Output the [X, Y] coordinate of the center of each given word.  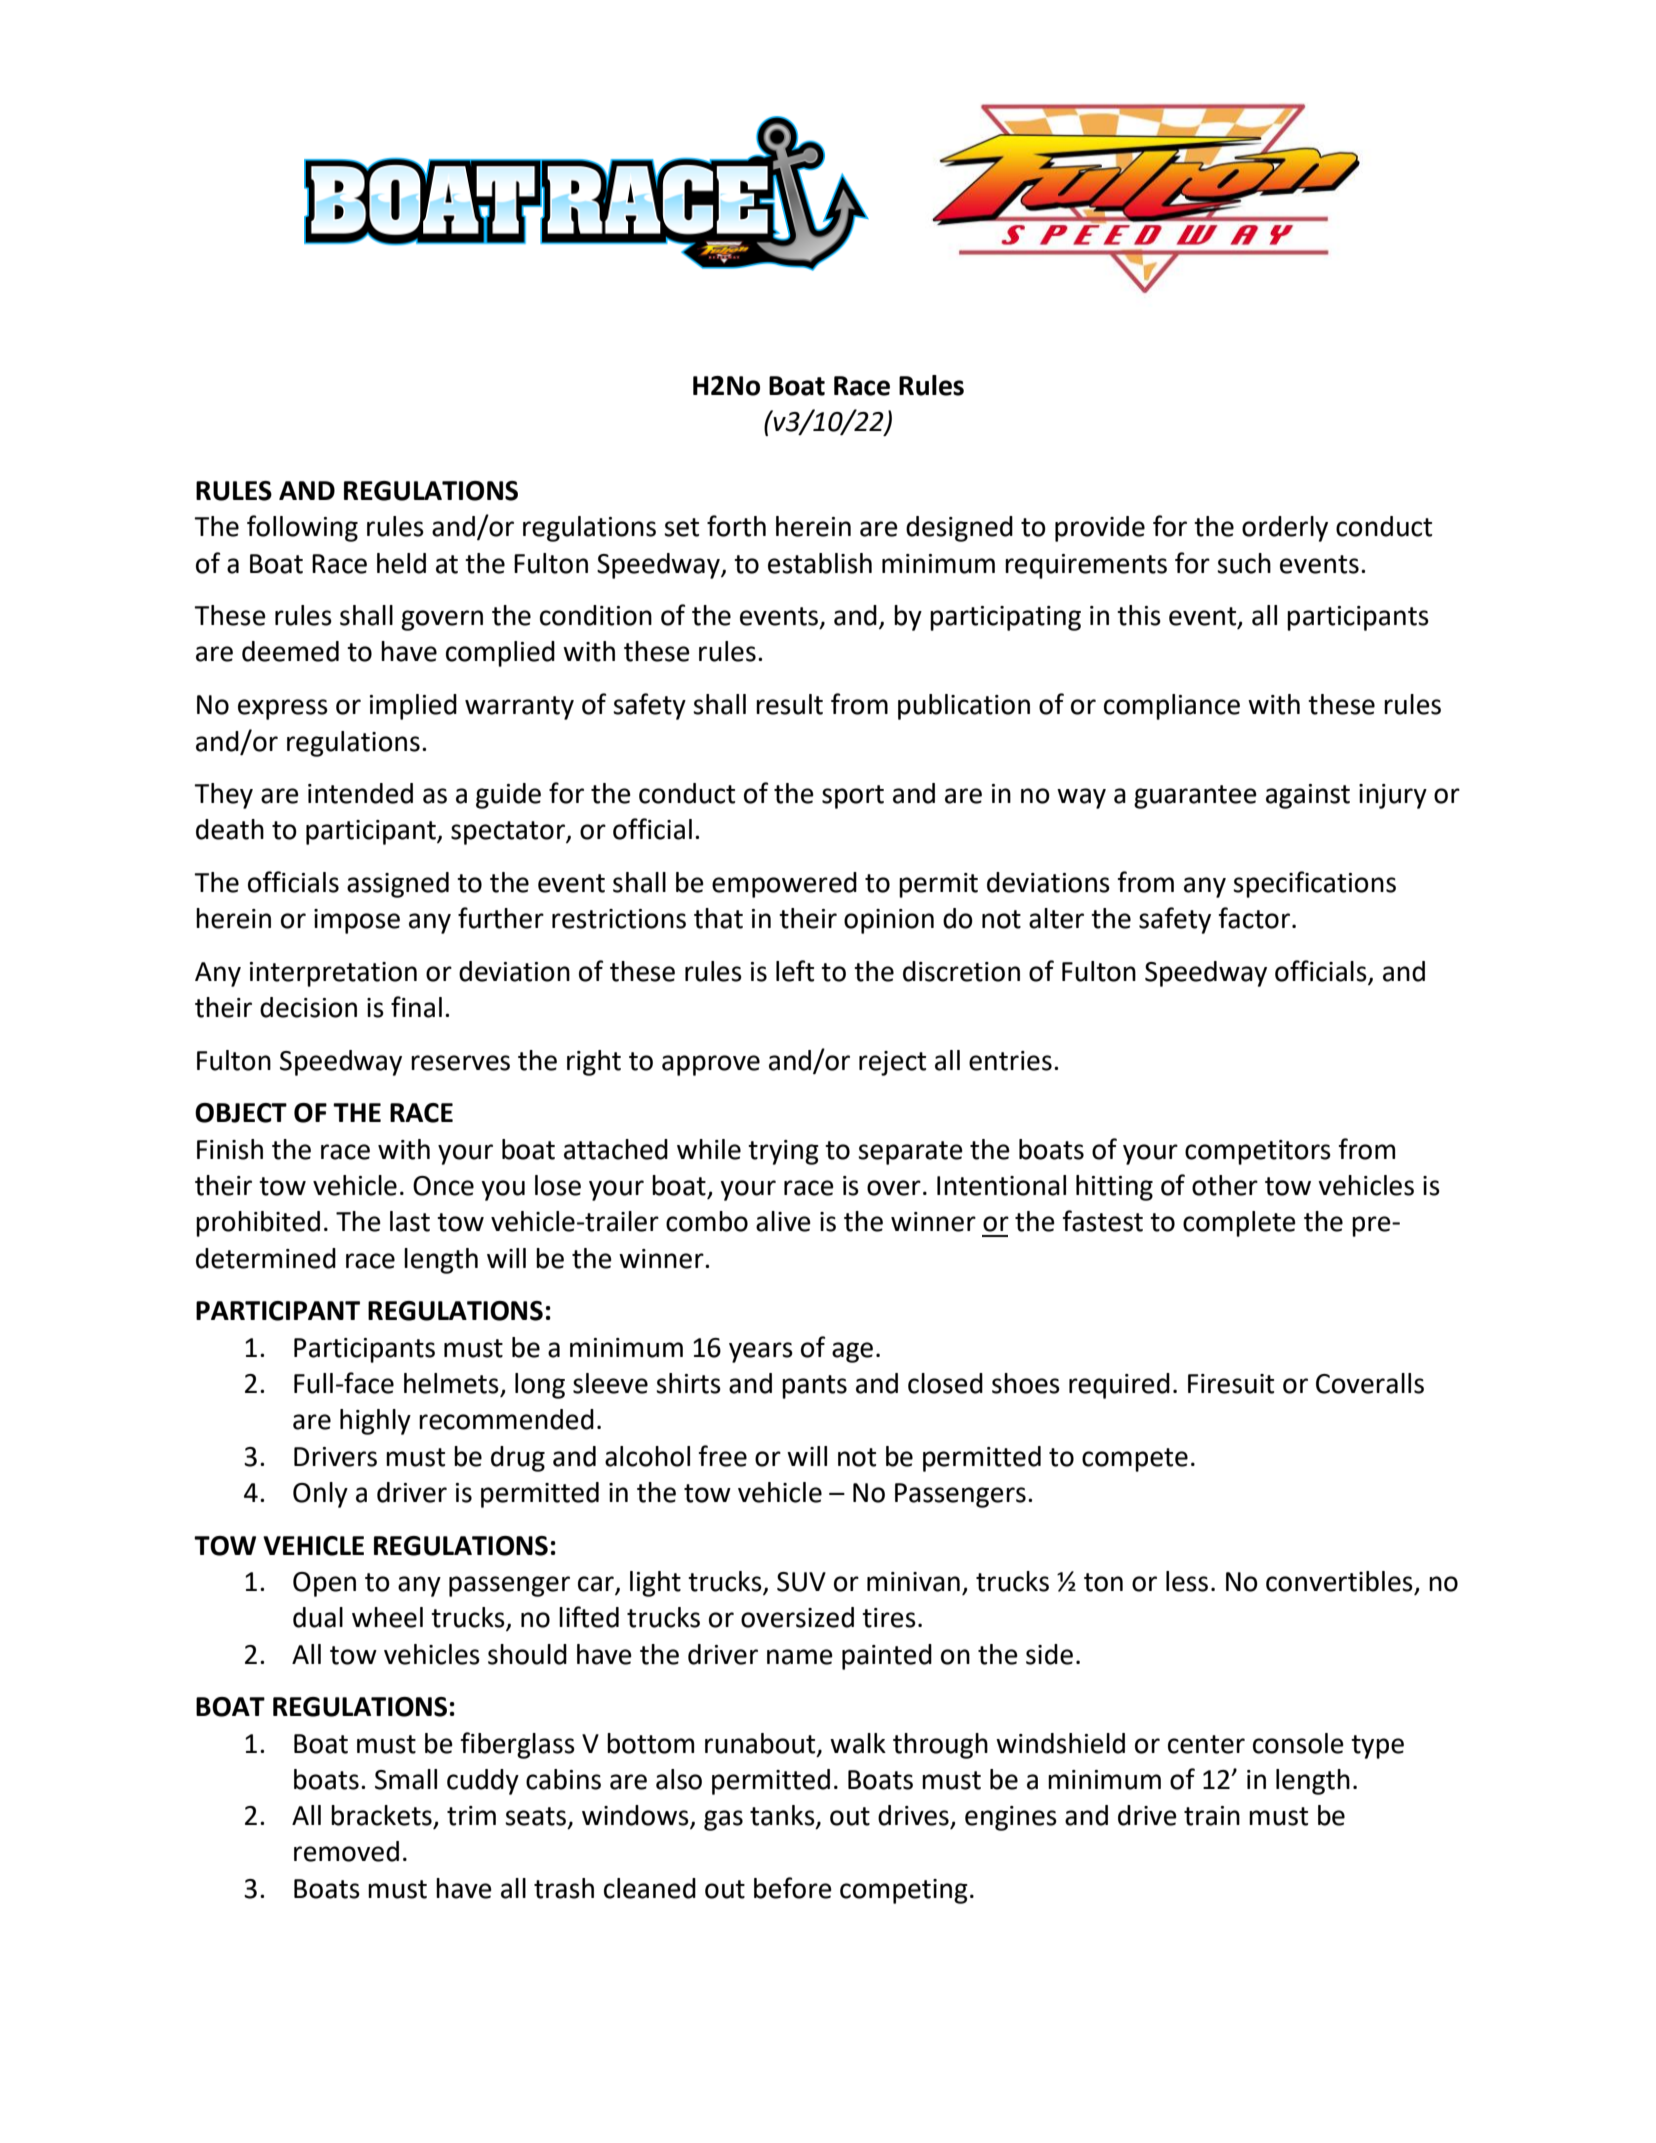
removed [346, 1851]
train [1212, 1816]
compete [1135, 1460]
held [401, 563]
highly [375, 1422]
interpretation [333, 974]
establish [820, 563]
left [795, 971]
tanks [783, 1816]
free [723, 1456]
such [1244, 563]
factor [1254, 918]
